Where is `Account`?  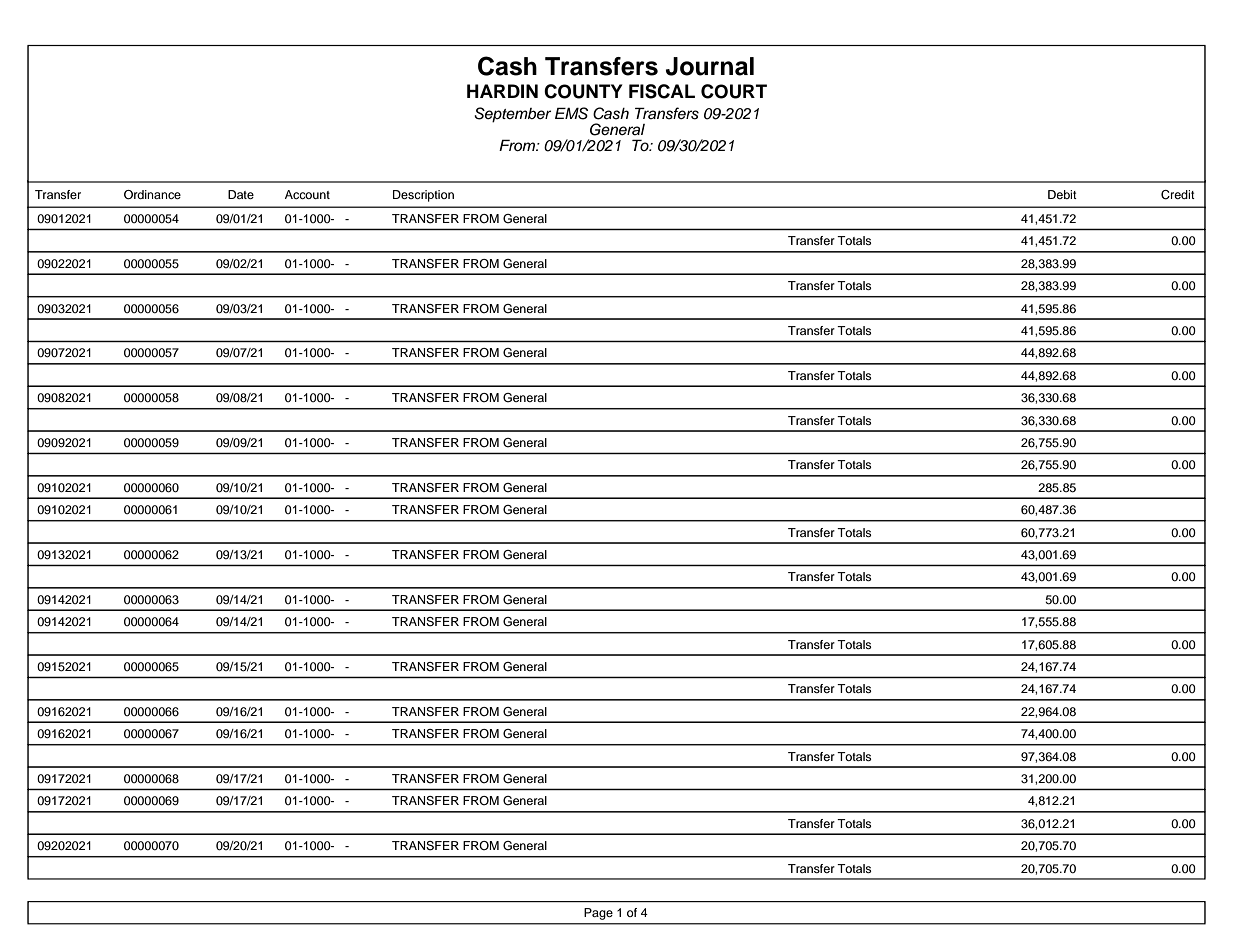 Account is located at coordinates (307, 194).
